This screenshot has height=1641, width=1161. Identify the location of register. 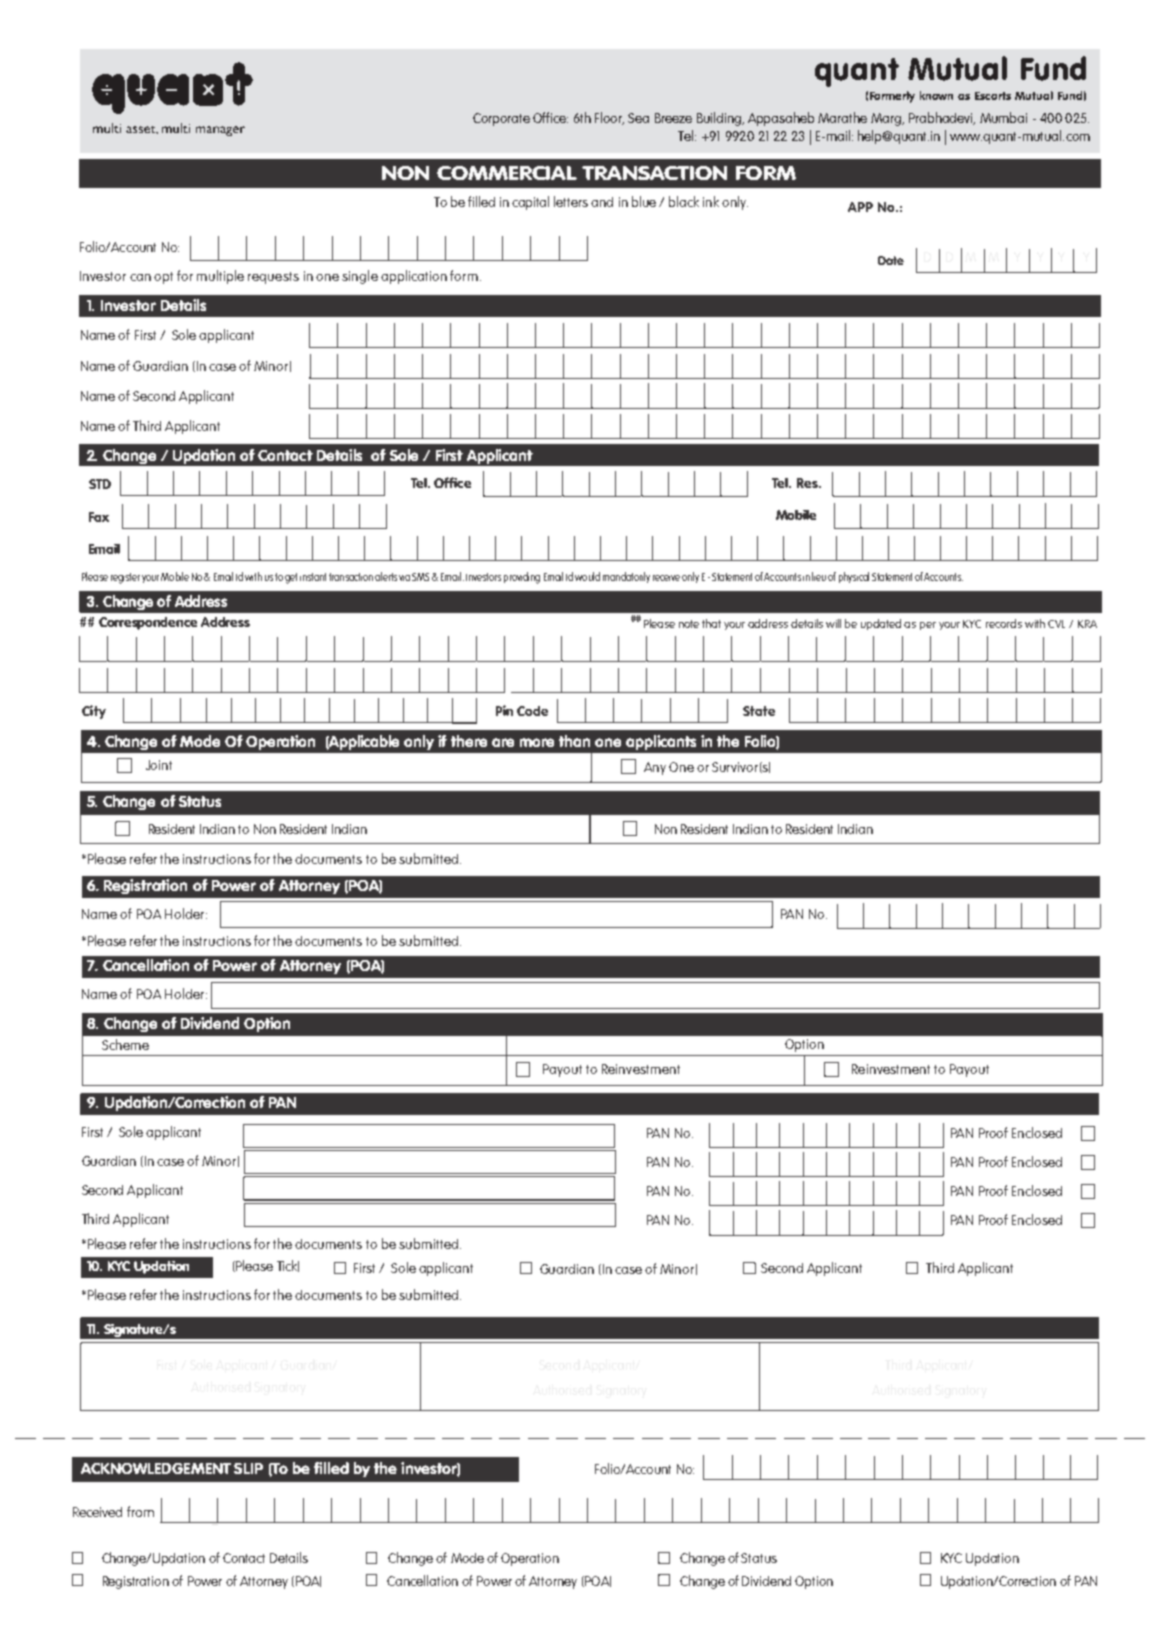
(125, 578).
